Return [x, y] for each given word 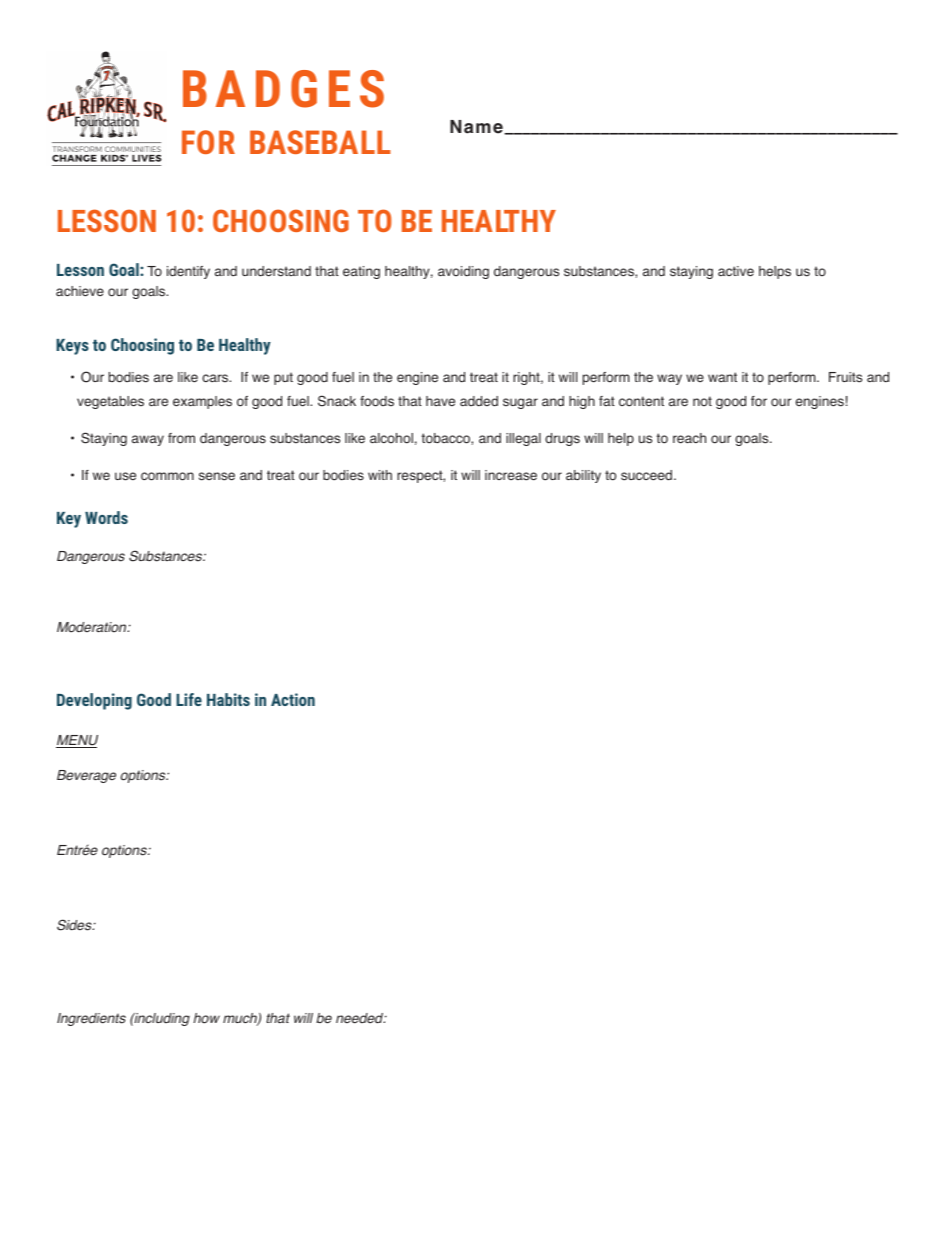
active [736, 271]
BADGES [283, 89]
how [206, 1018]
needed [361, 1018]
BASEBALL [320, 142]
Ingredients [91, 1019]
